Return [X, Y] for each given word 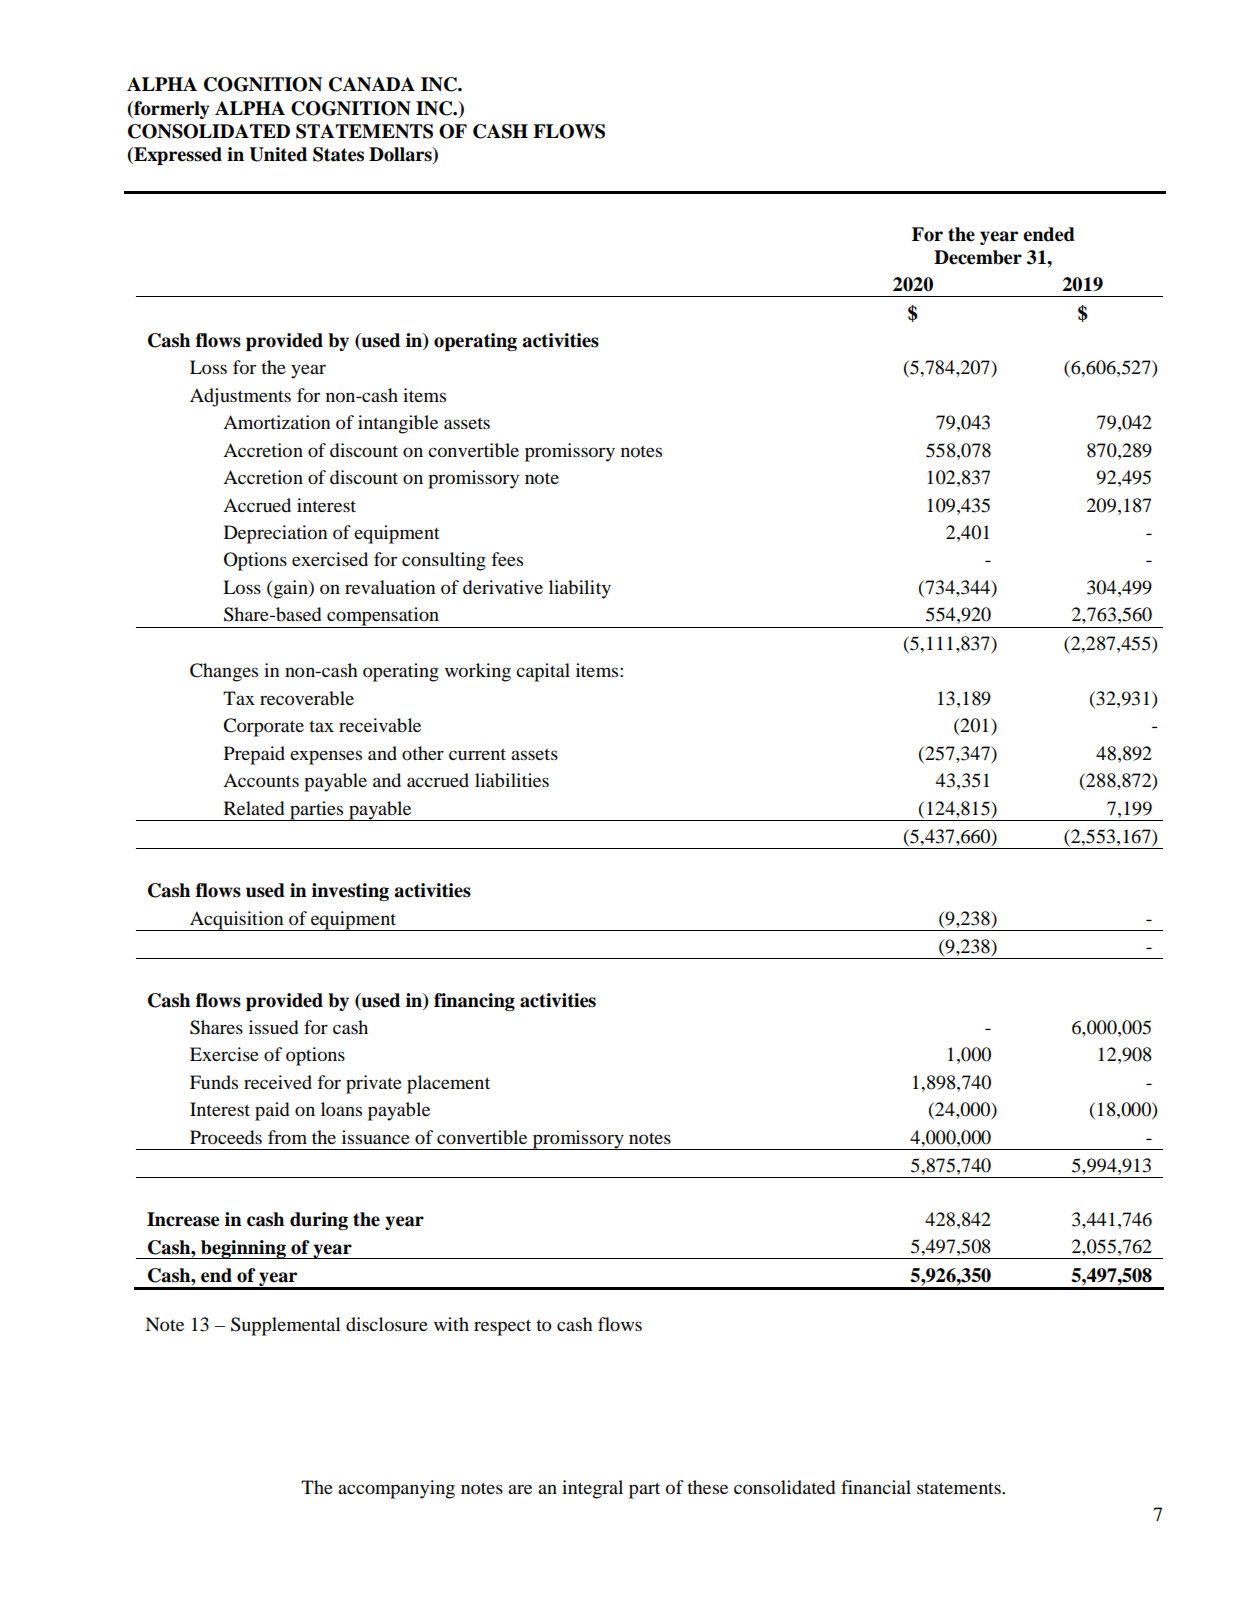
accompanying [396, 1489]
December [978, 257]
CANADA [372, 84]
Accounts [261, 780]
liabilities [512, 780]
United [278, 154]
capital [543, 672]
